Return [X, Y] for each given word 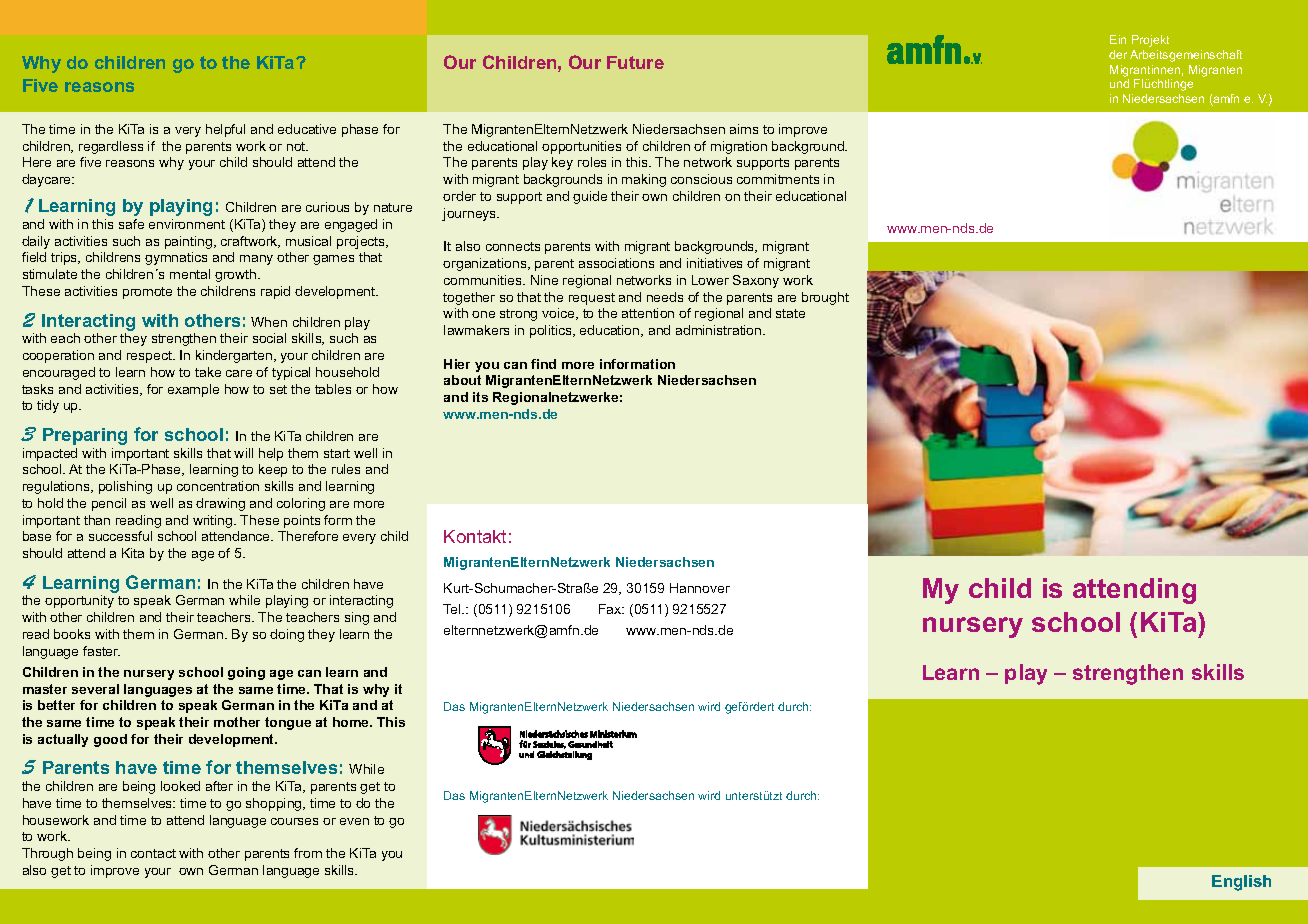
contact [153, 853]
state [790, 313]
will [243, 453]
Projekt [1150, 41]
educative [307, 129]
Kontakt [475, 536]
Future [635, 62]
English [1241, 883]
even [354, 821]
